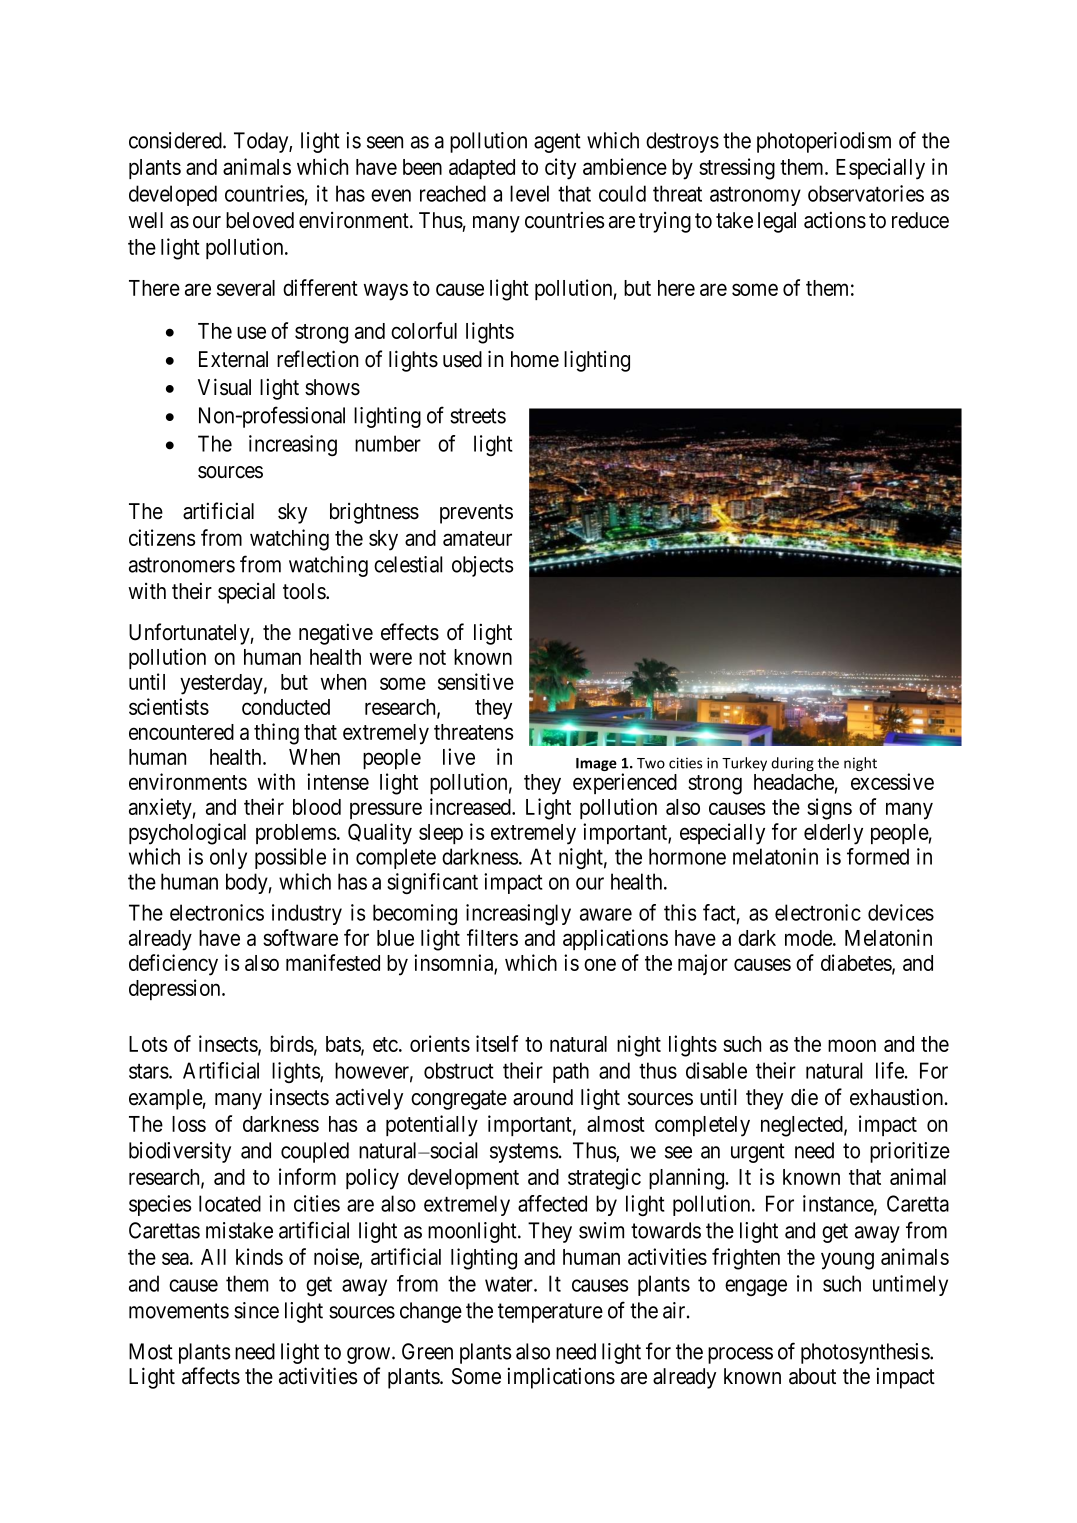 The height and width of the screenshot is (1523, 1077). Describe the element at coordinates (260, 220) in the screenshot. I see `beloved` at that location.
